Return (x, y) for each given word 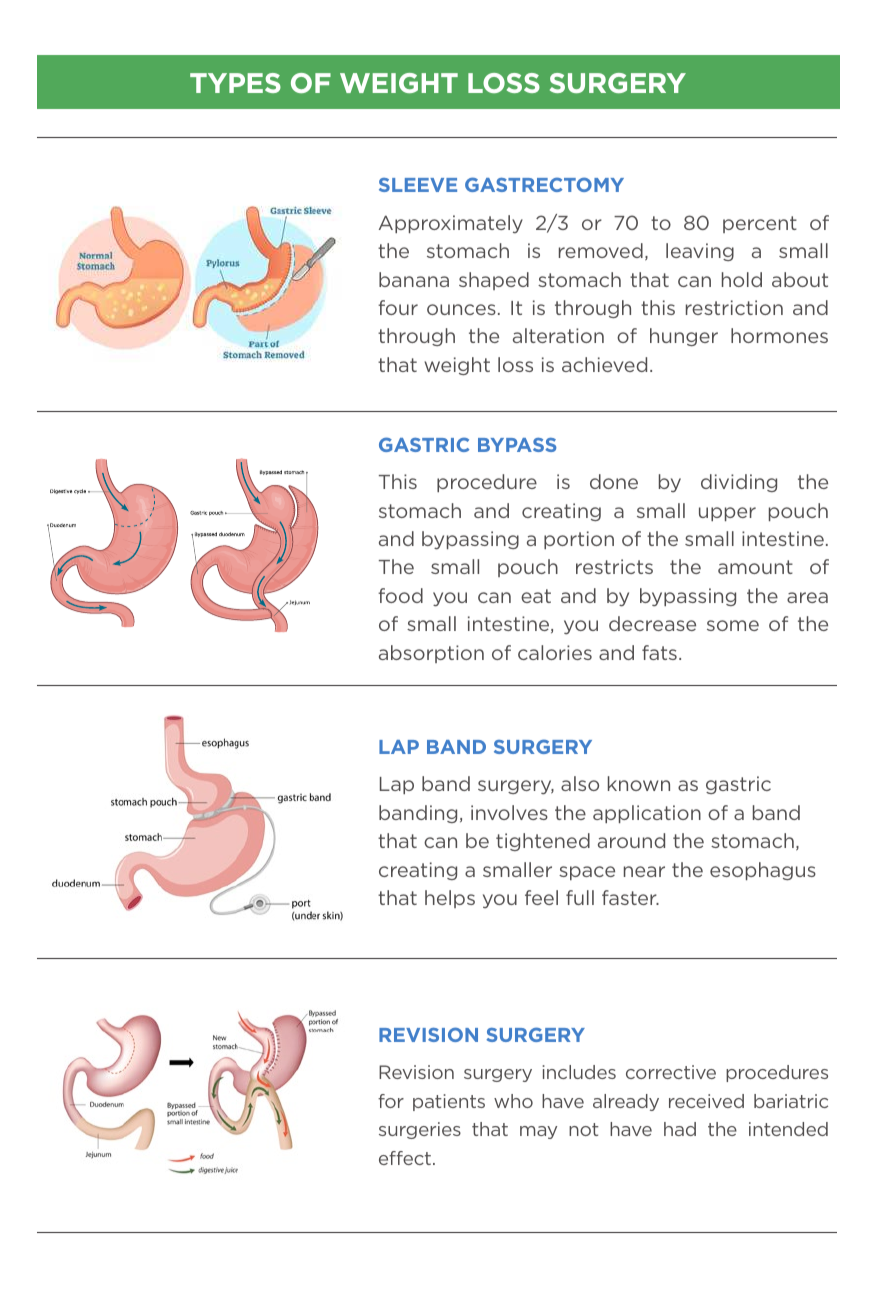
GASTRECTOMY (544, 184)
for (391, 1101)
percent (760, 224)
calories (555, 652)
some (733, 625)
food (400, 595)
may (538, 1132)
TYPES (235, 83)
